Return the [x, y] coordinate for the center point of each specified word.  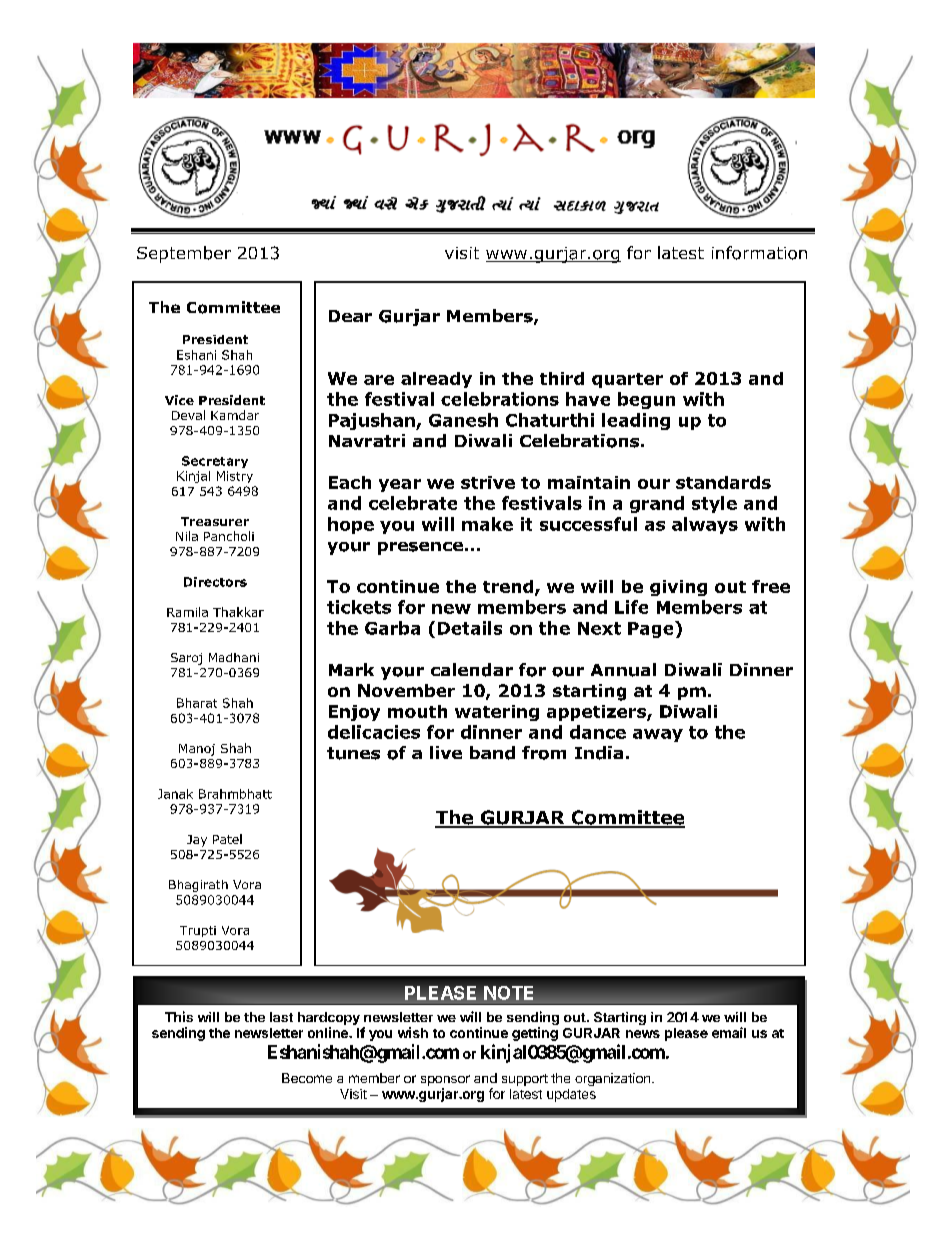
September [184, 254]
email [729, 1032]
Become [307, 1078]
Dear [350, 316]
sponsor [445, 1082]
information [759, 253]
